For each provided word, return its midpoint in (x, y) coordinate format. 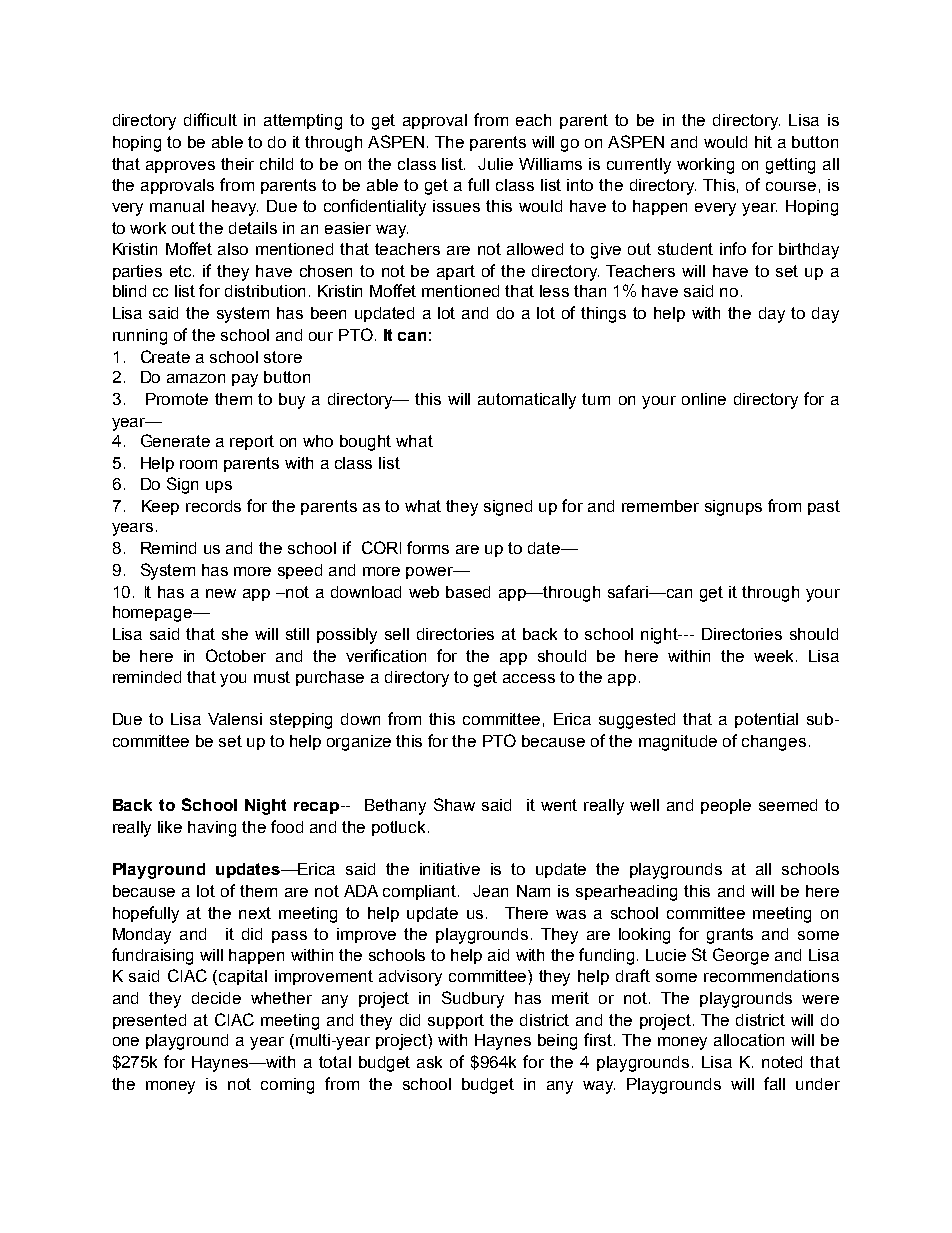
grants (730, 936)
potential (766, 720)
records (213, 506)
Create (165, 356)
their (237, 164)
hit (763, 142)
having (212, 829)
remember (660, 506)
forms (428, 547)
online (704, 399)
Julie (495, 164)
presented (149, 1021)
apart (456, 272)
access (529, 678)
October (236, 655)
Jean (490, 891)
